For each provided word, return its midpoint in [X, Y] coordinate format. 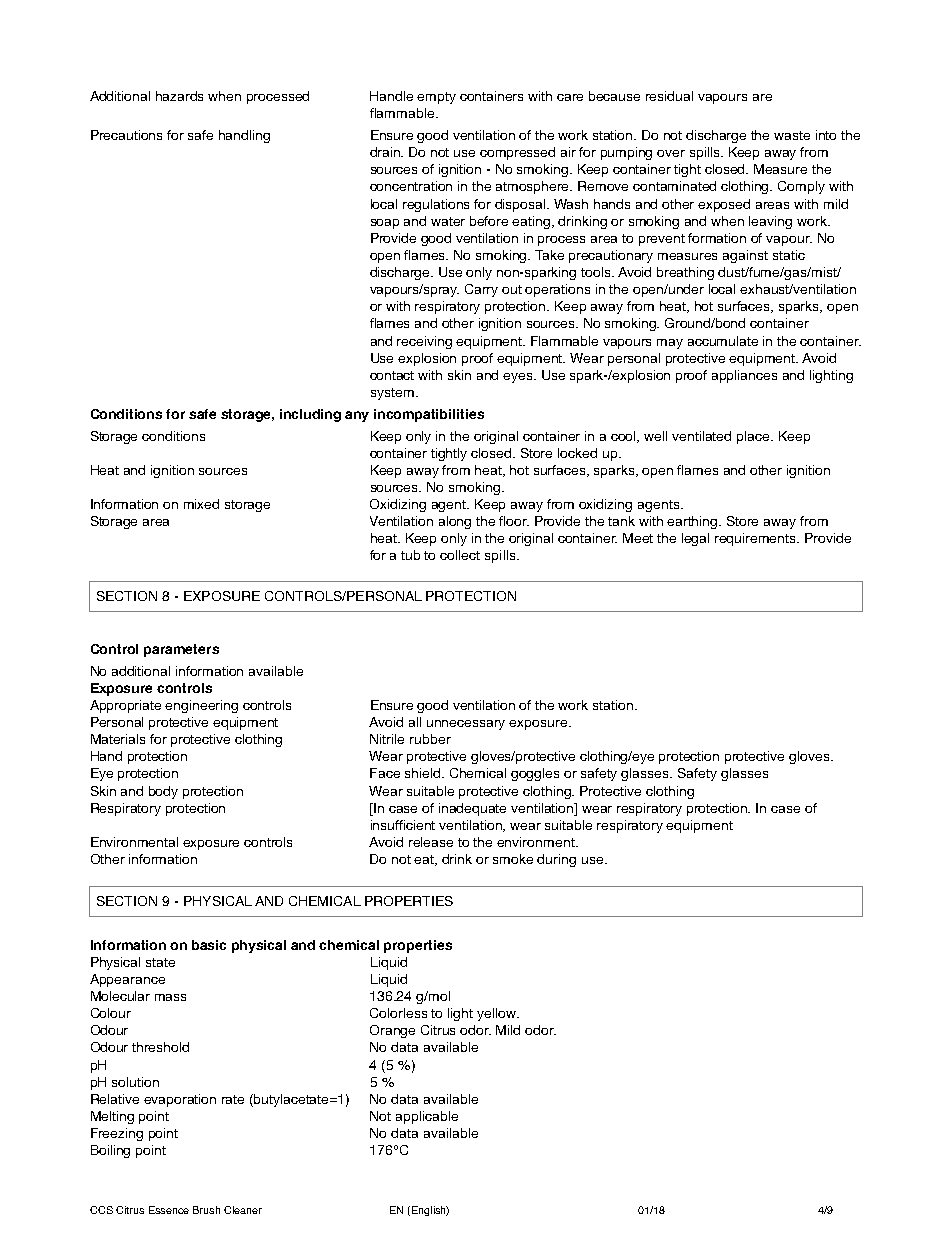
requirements [757, 539]
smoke [513, 859]
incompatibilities [429, 415]
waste [792, 135]
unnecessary [466, 725]
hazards [179, 96]
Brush [206, 1210]
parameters [181, 650]
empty [436, 98]
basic [209, 945]
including [310, 415]
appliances [744, 376]
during [556, 860]
